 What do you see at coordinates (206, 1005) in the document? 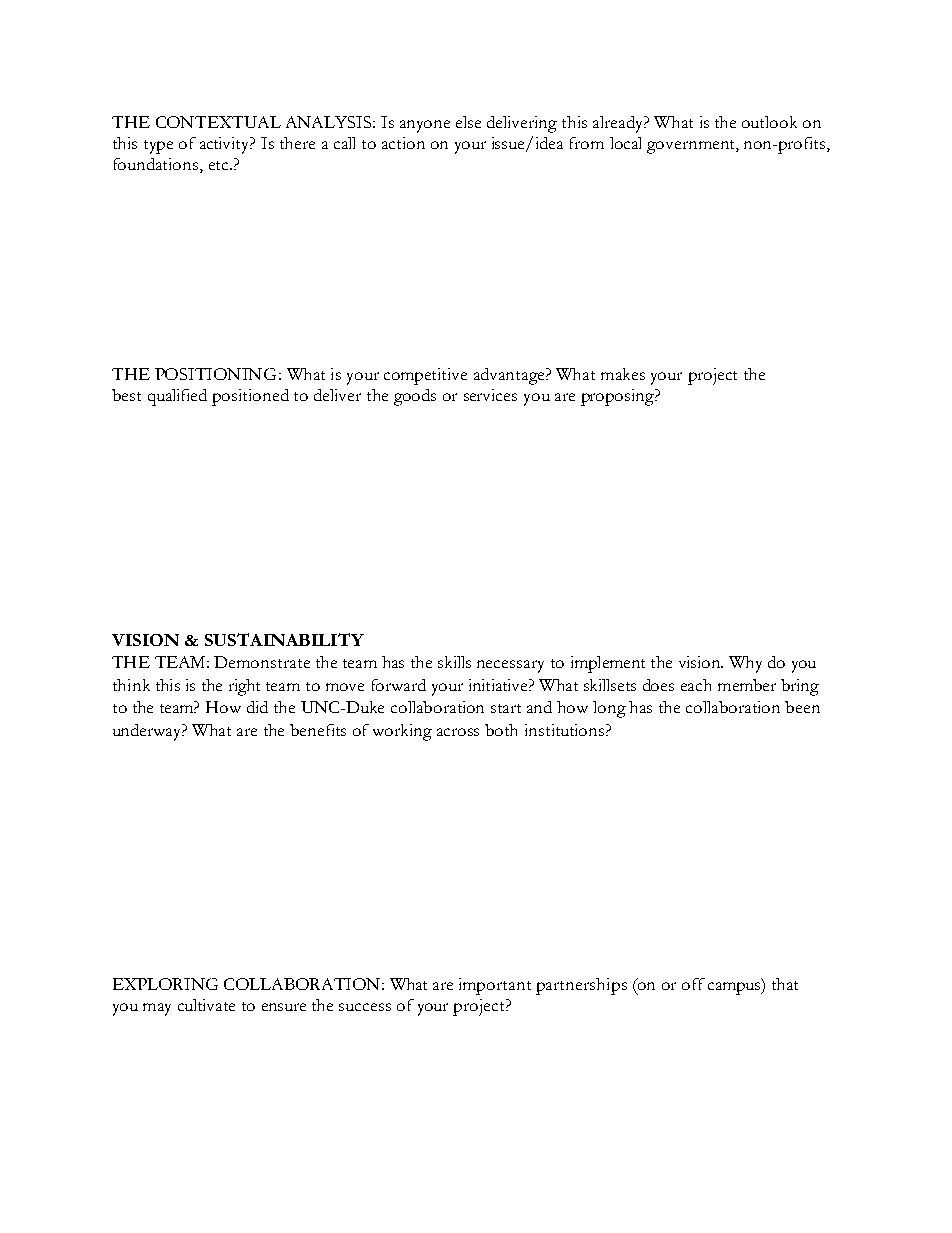
I see `cultivate` at bounding box center [206, 1005].
